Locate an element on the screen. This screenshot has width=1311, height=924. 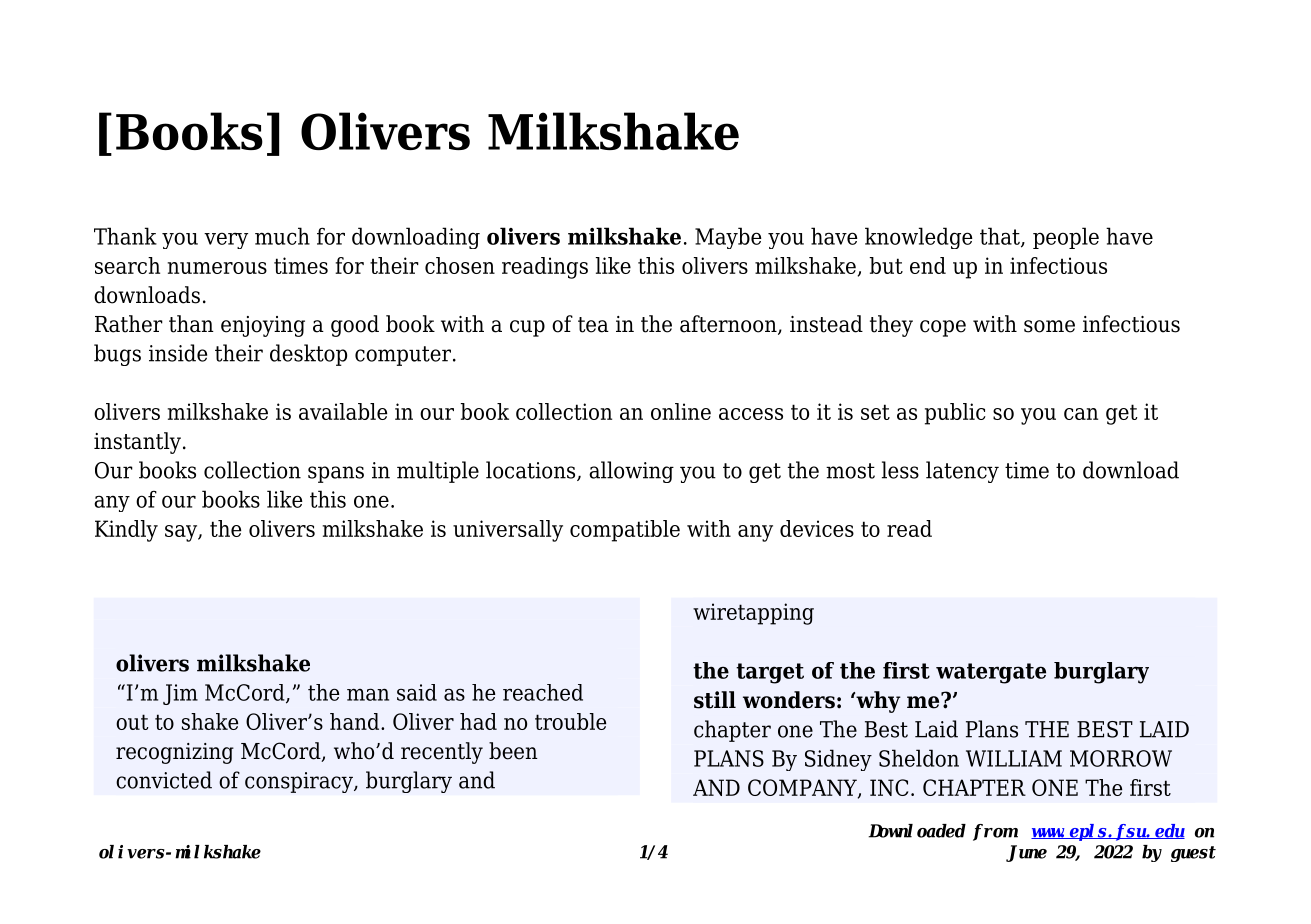
very is located at coordinates (226, 240).
